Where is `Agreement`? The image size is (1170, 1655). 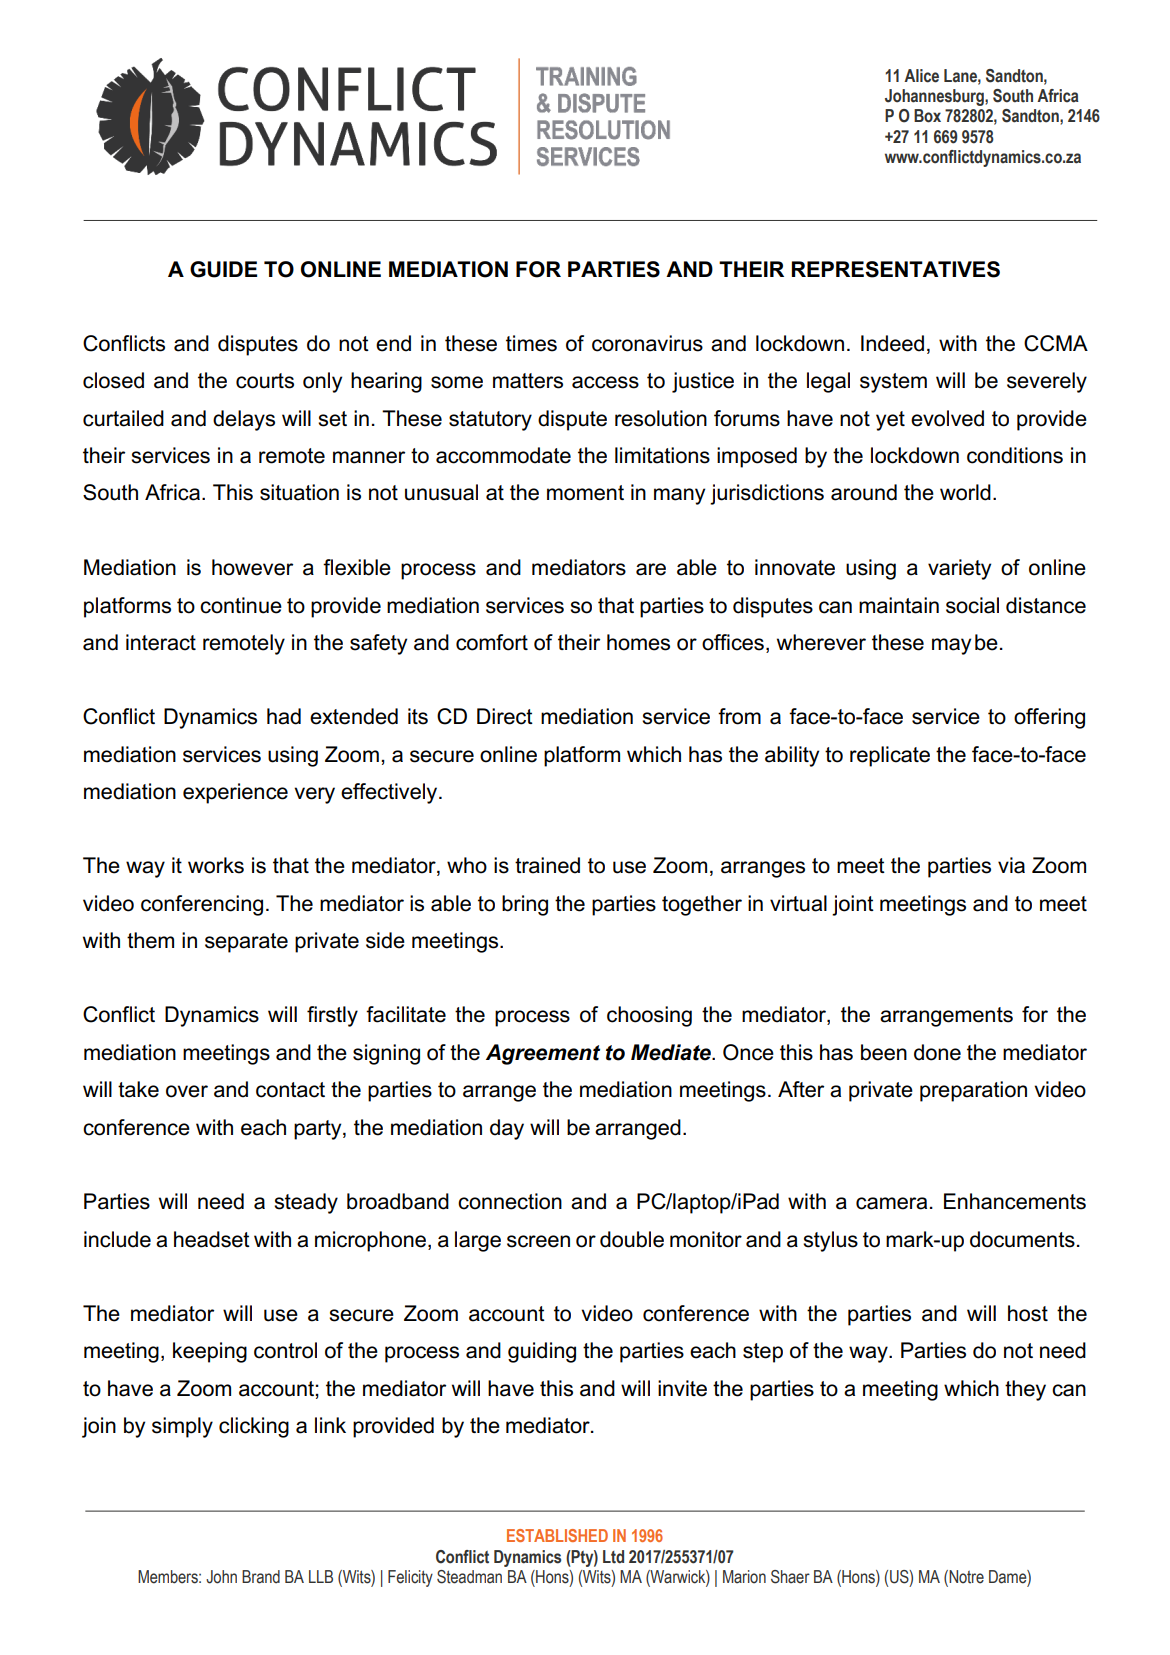
Agreement is located at coordinates (543, 1054).
